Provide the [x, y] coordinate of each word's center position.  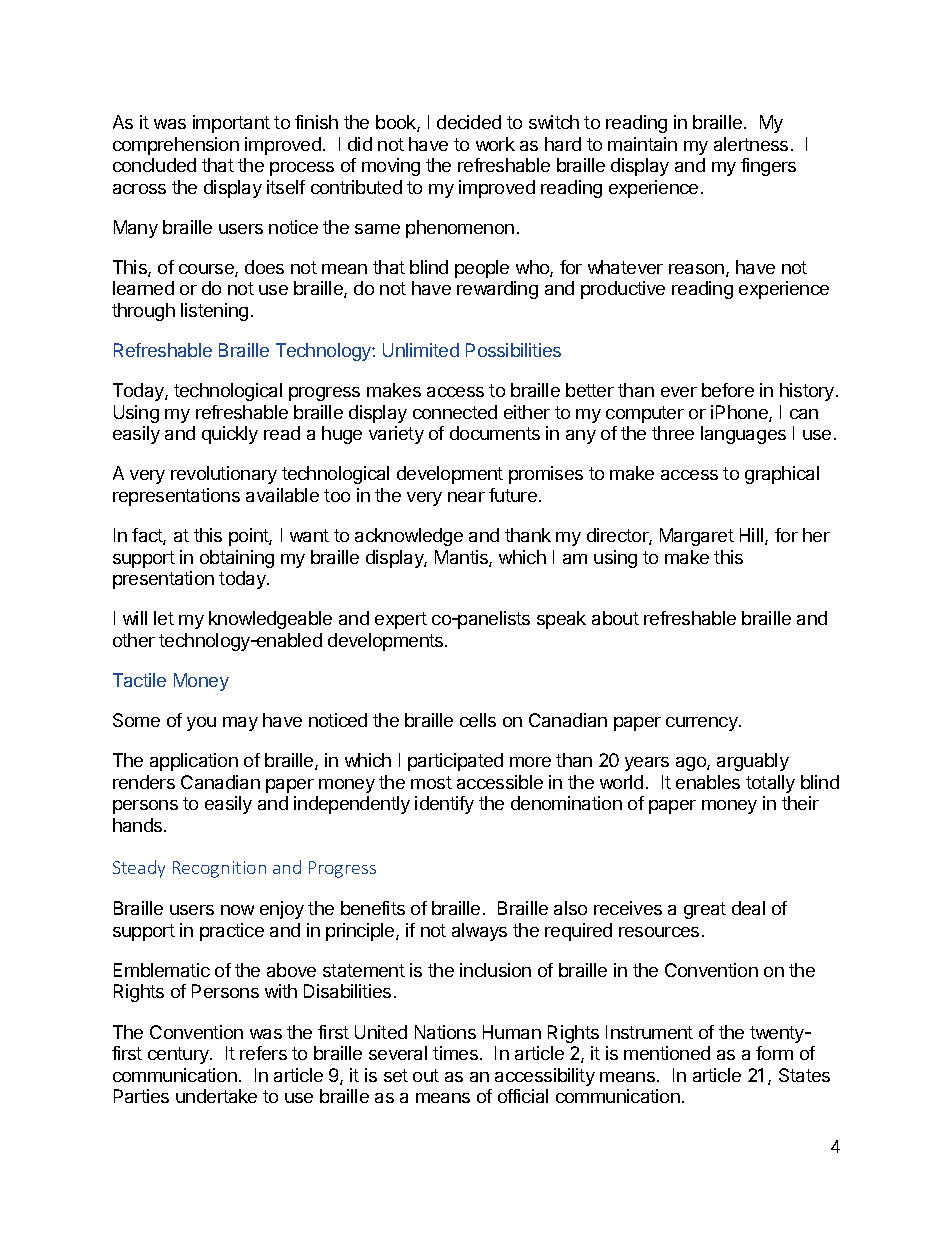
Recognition [219, 869]
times [455, 1053]
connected [455, 412]
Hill [753, 536]
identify [444, 805]
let [164, 618]
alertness [751, 144]
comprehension [176, 146]
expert [401, 620]
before [728, 390]
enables [708, 782]
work [495, 144]
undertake [216, 1096]
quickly [230, 435]
